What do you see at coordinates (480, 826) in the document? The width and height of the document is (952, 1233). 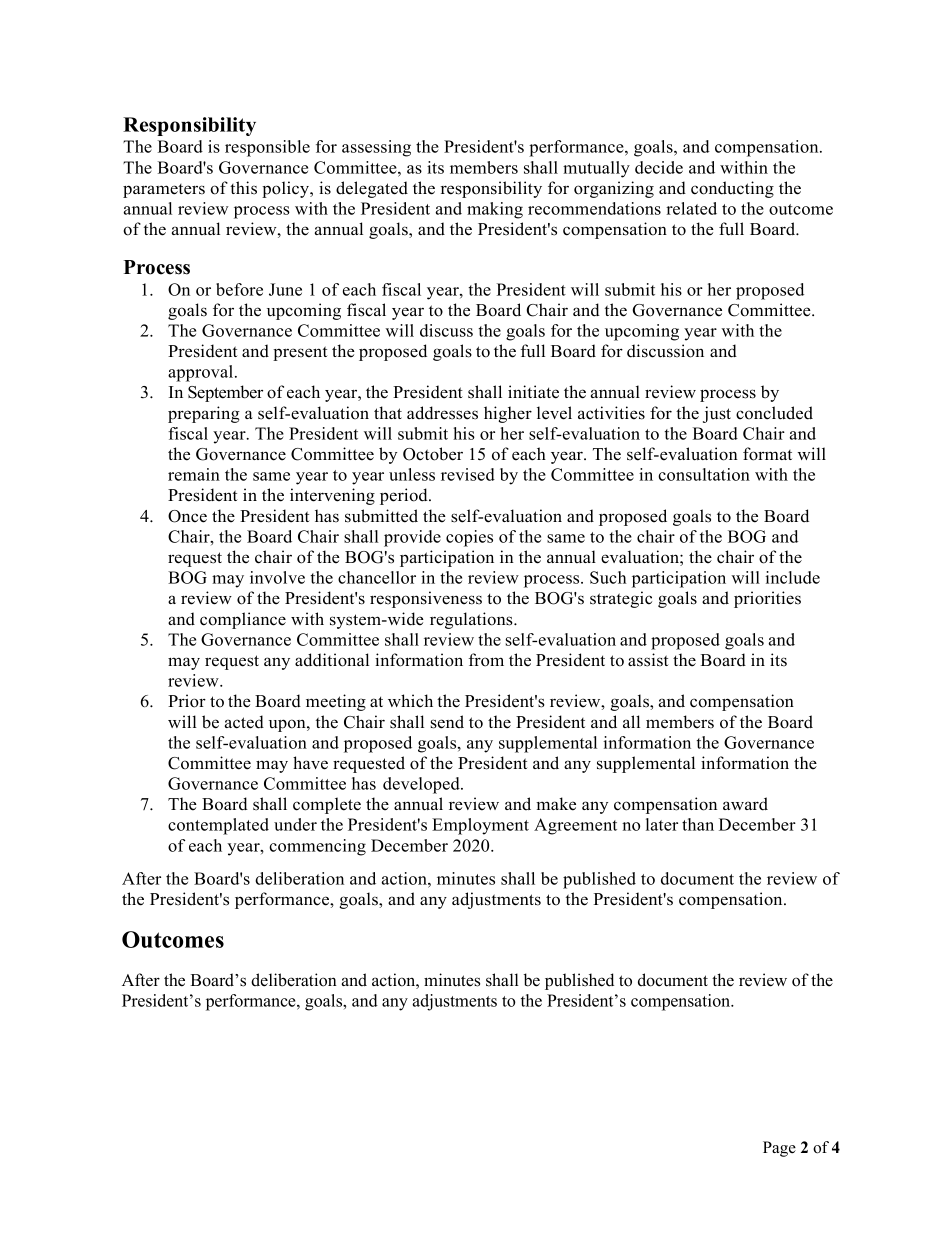 I see `Employment` at bounding box center [480, 826].
